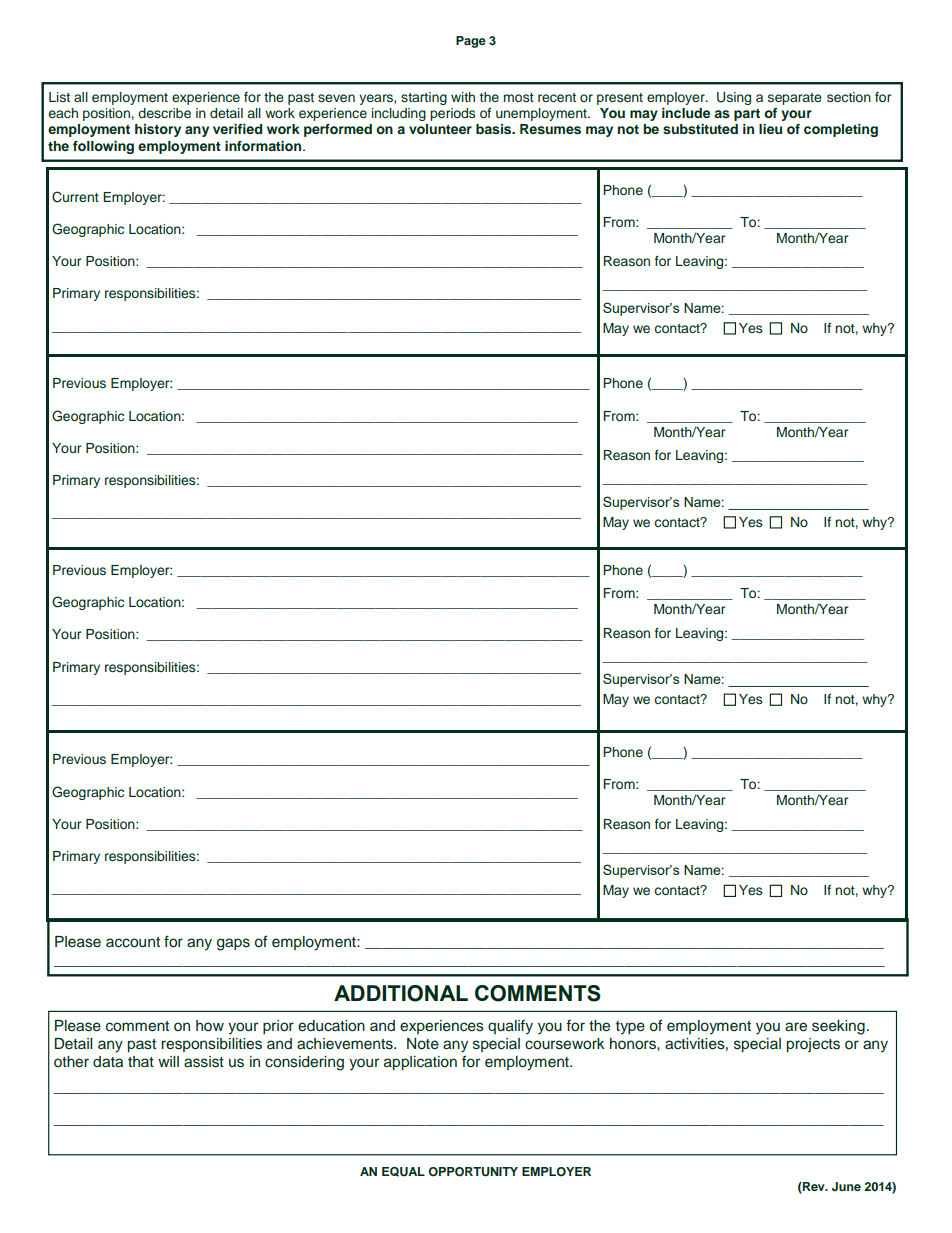  Describe the element at coordinates (164, 113) in the document. I see `describe` at that location.
